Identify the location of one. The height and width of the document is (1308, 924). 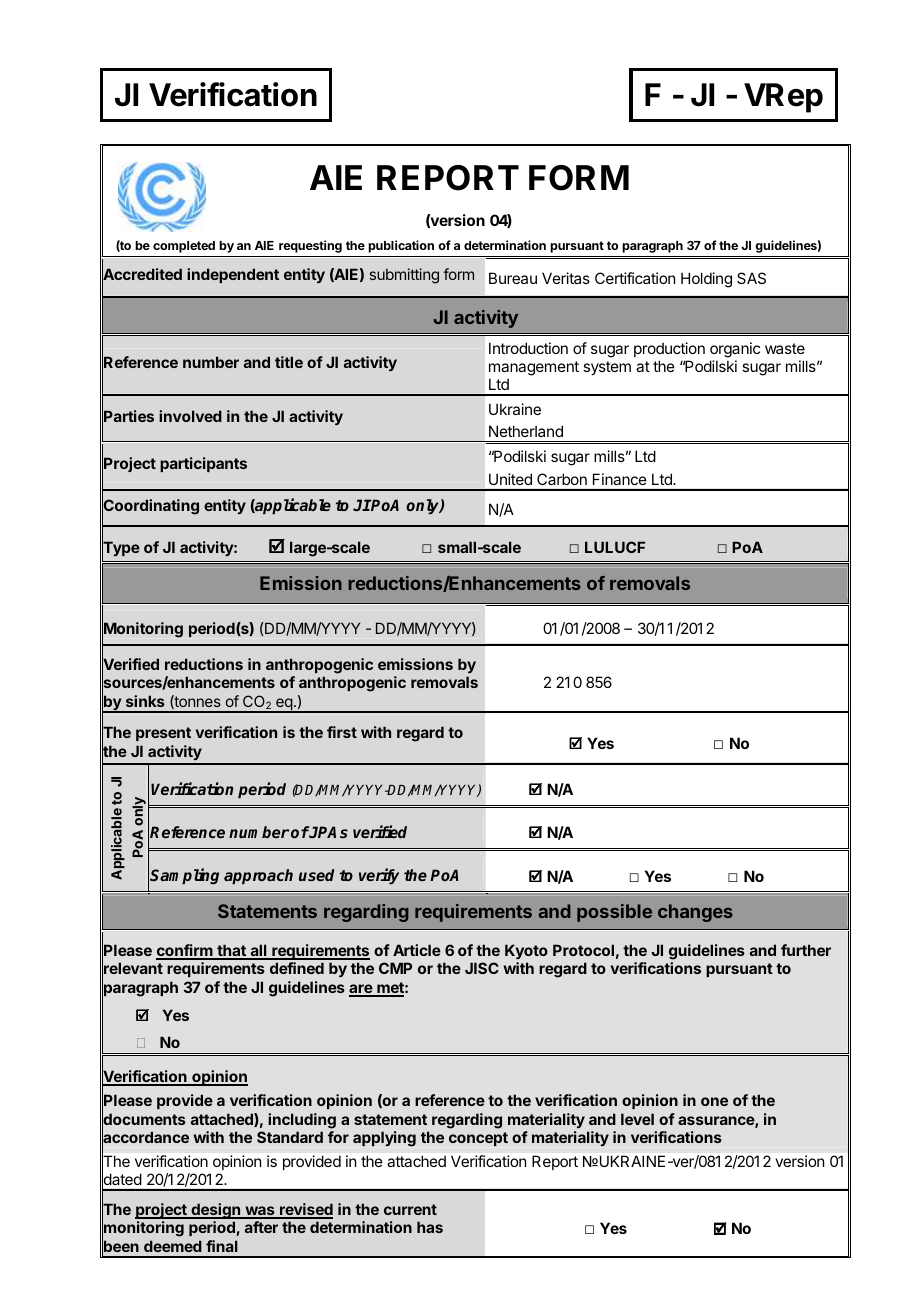
(714, 1101).
